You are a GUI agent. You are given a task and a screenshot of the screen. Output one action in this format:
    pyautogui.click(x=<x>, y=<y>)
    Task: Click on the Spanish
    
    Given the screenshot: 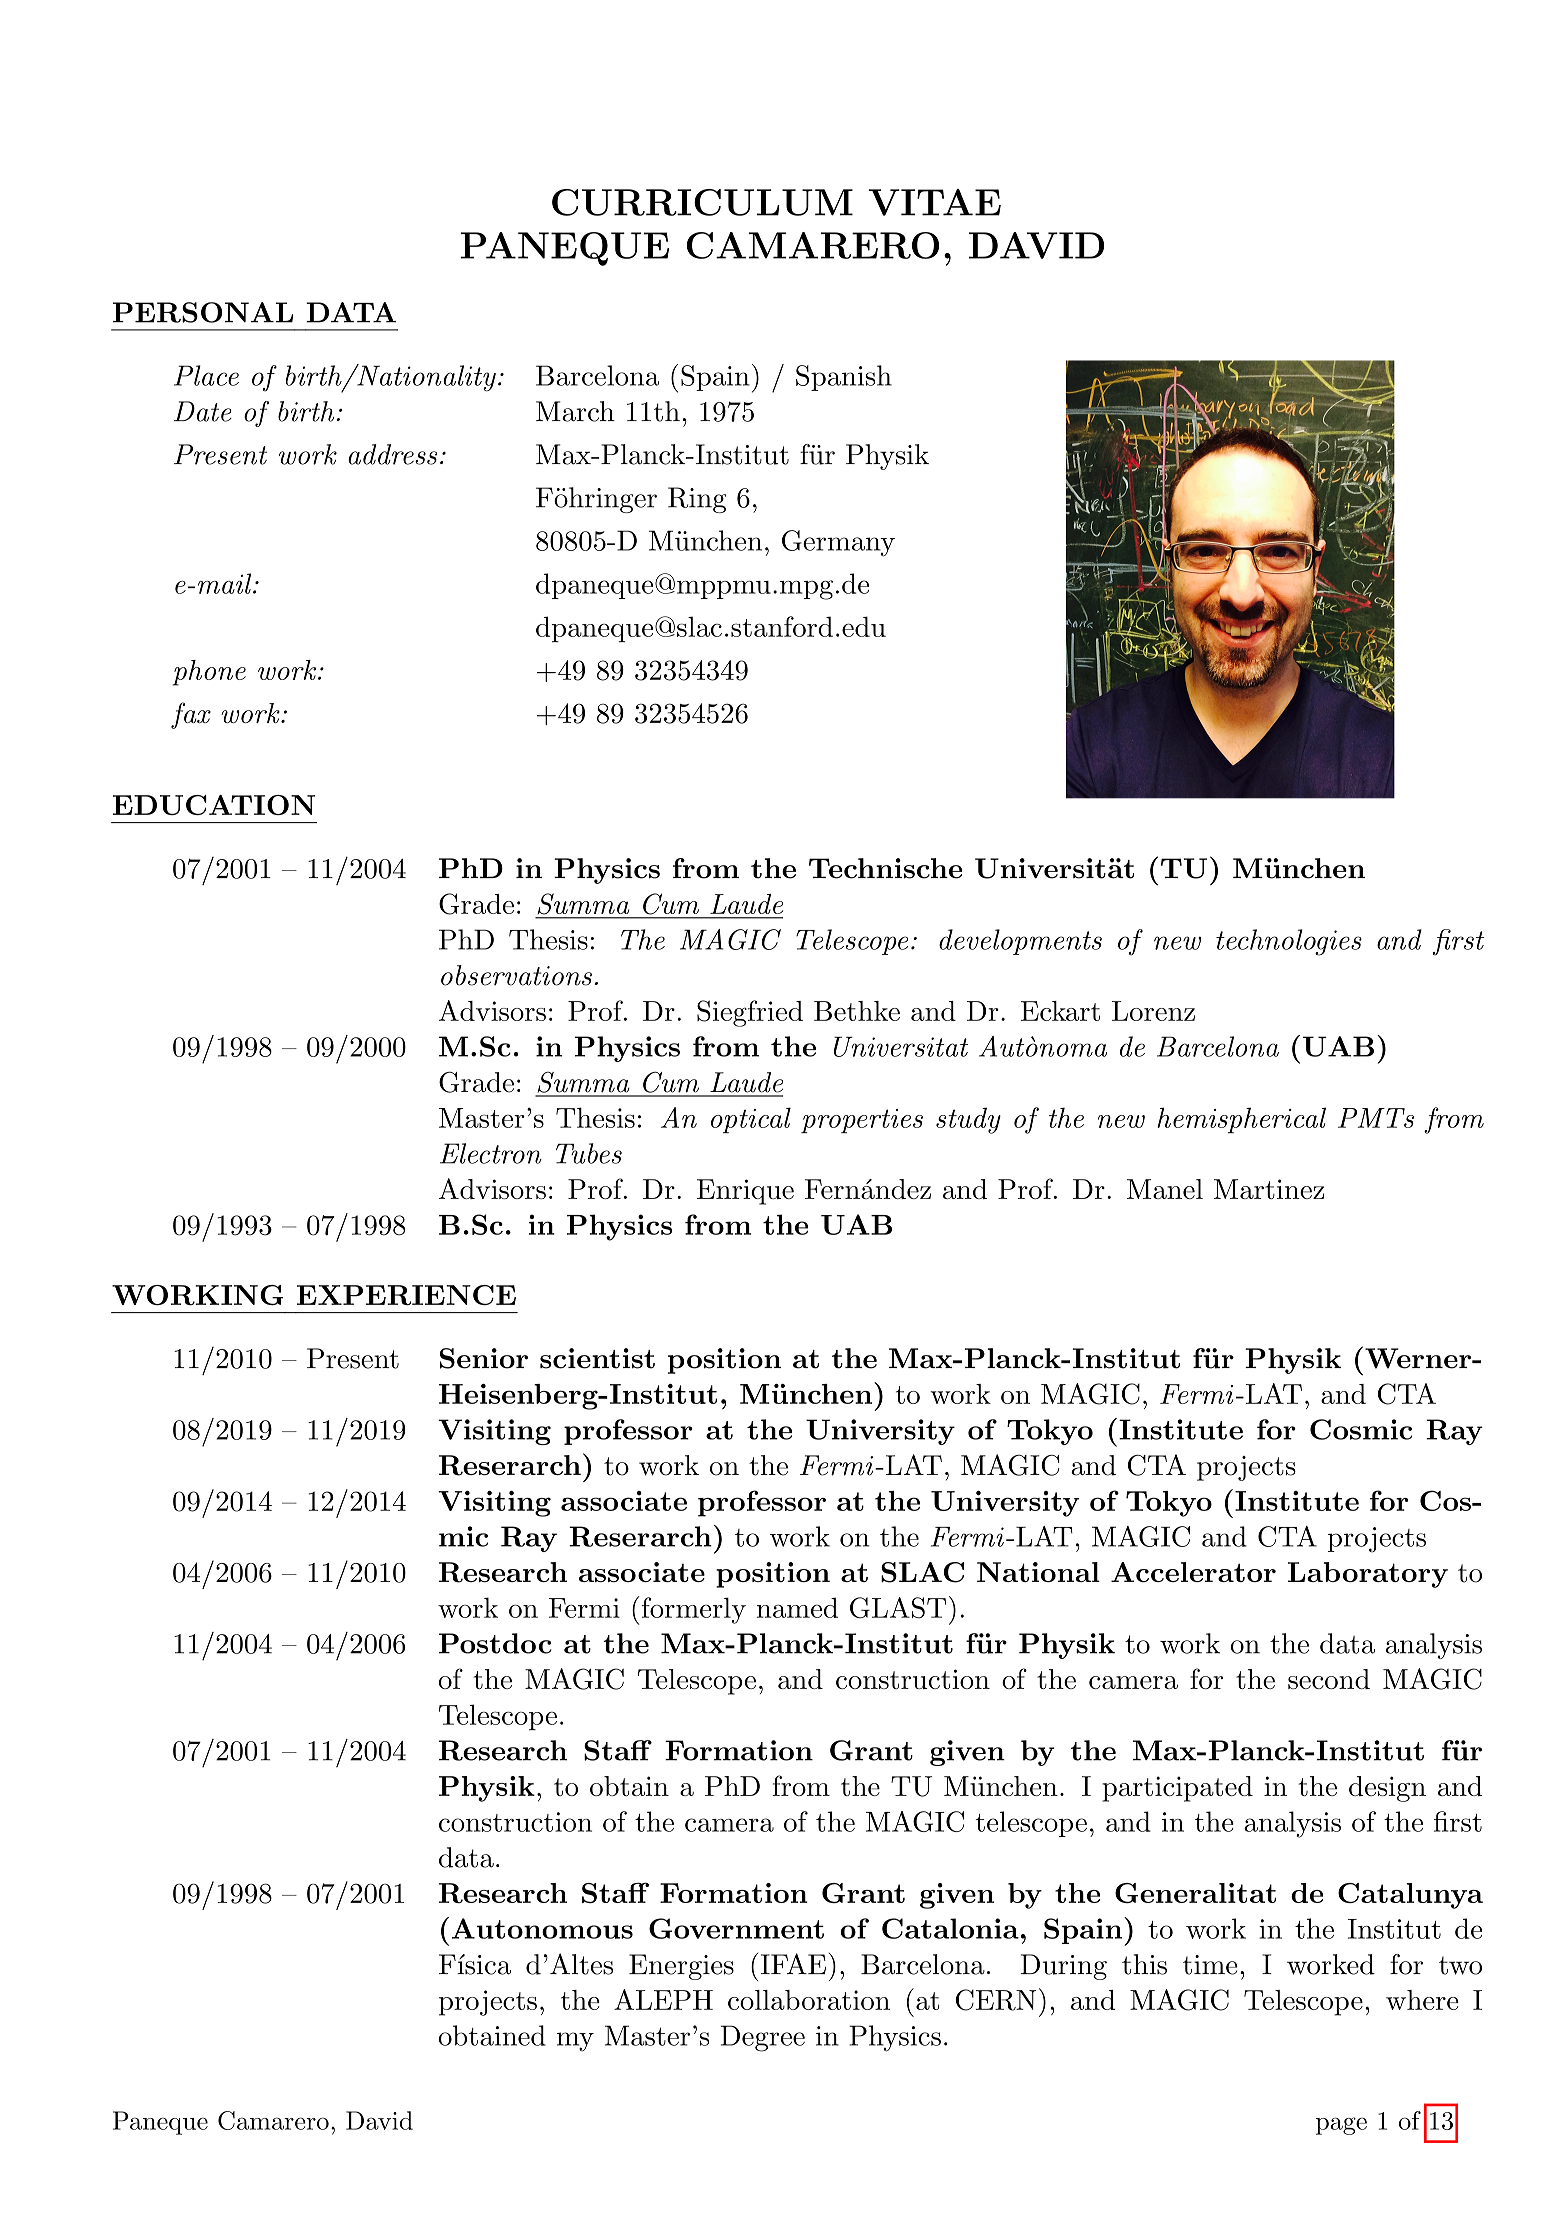 What is the action you would take?
    pyautogui.click(x=844, y=378)
